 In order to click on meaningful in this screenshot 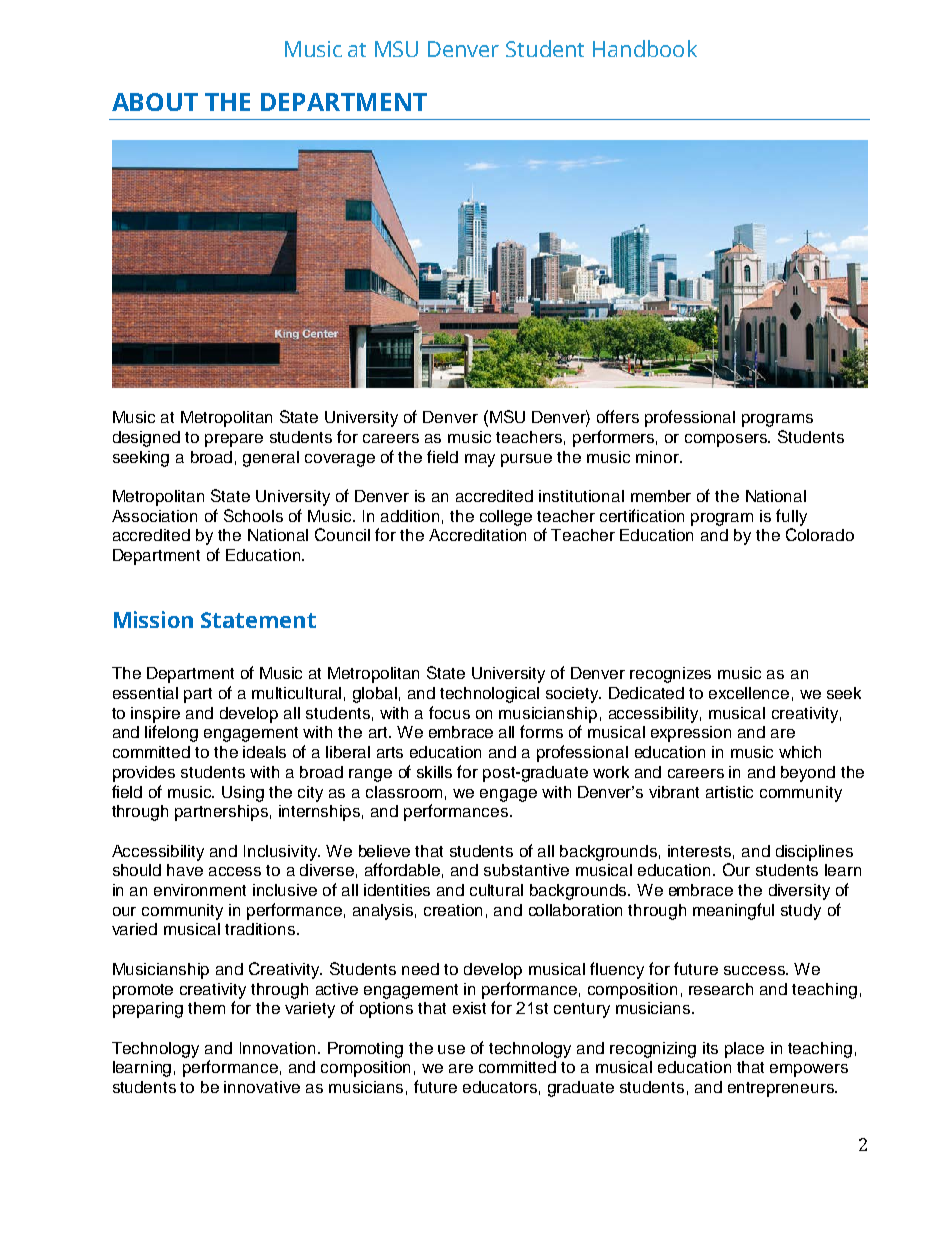, I will do `click(733, 911)`.
